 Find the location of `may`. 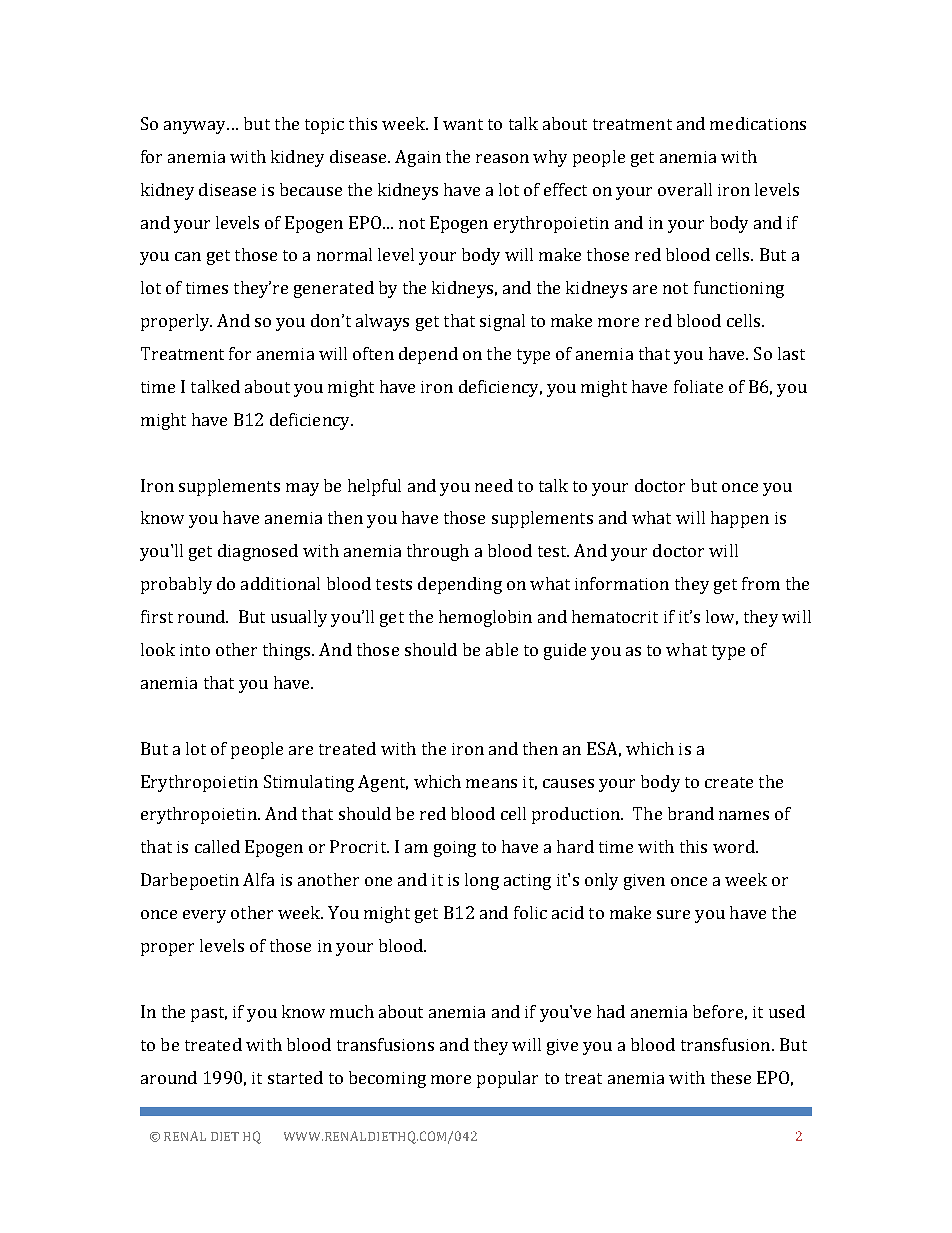

may is located at coordinates (302, 489).
